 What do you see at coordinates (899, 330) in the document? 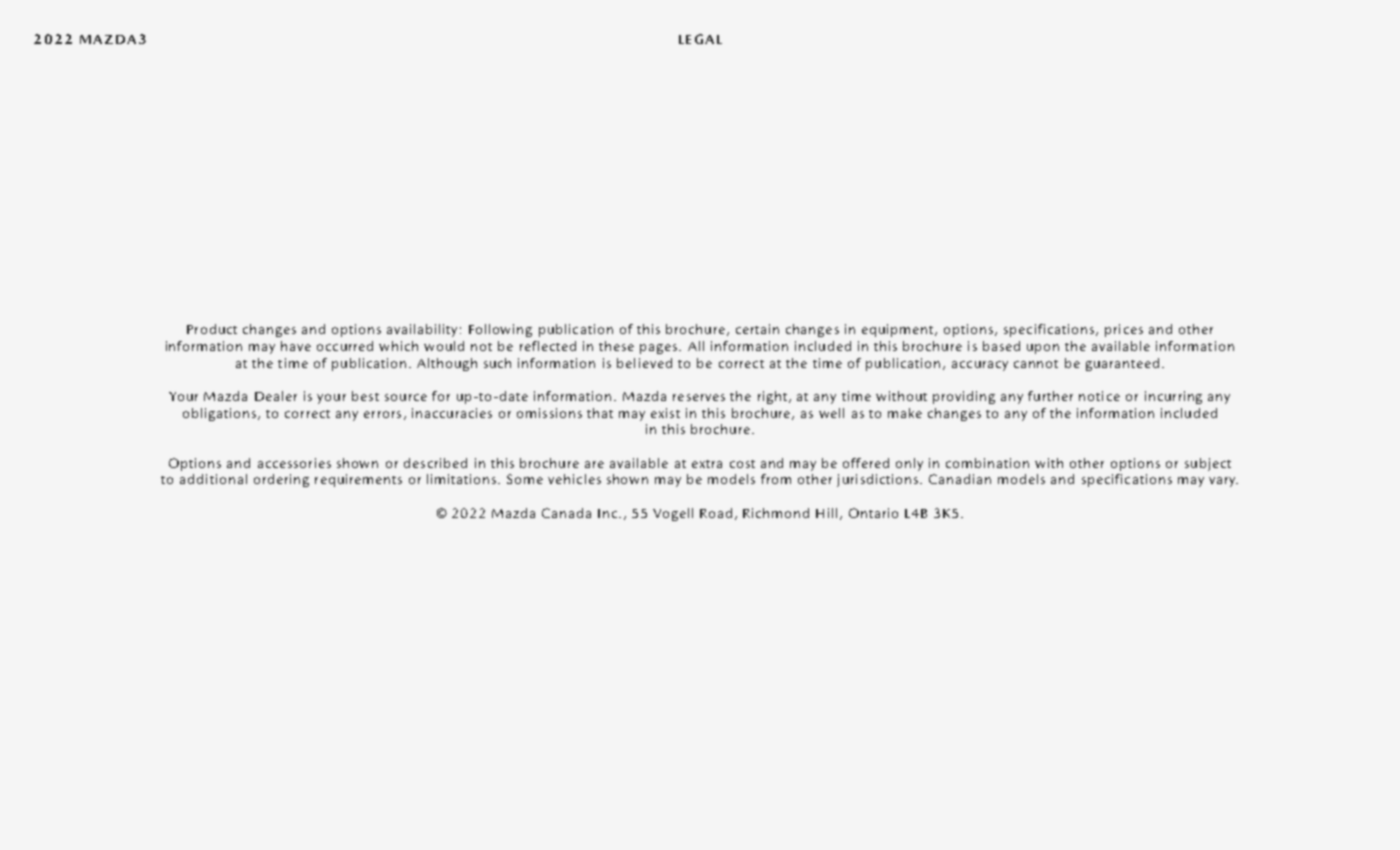
I see `equipment` at bounding box center [899, 330].
